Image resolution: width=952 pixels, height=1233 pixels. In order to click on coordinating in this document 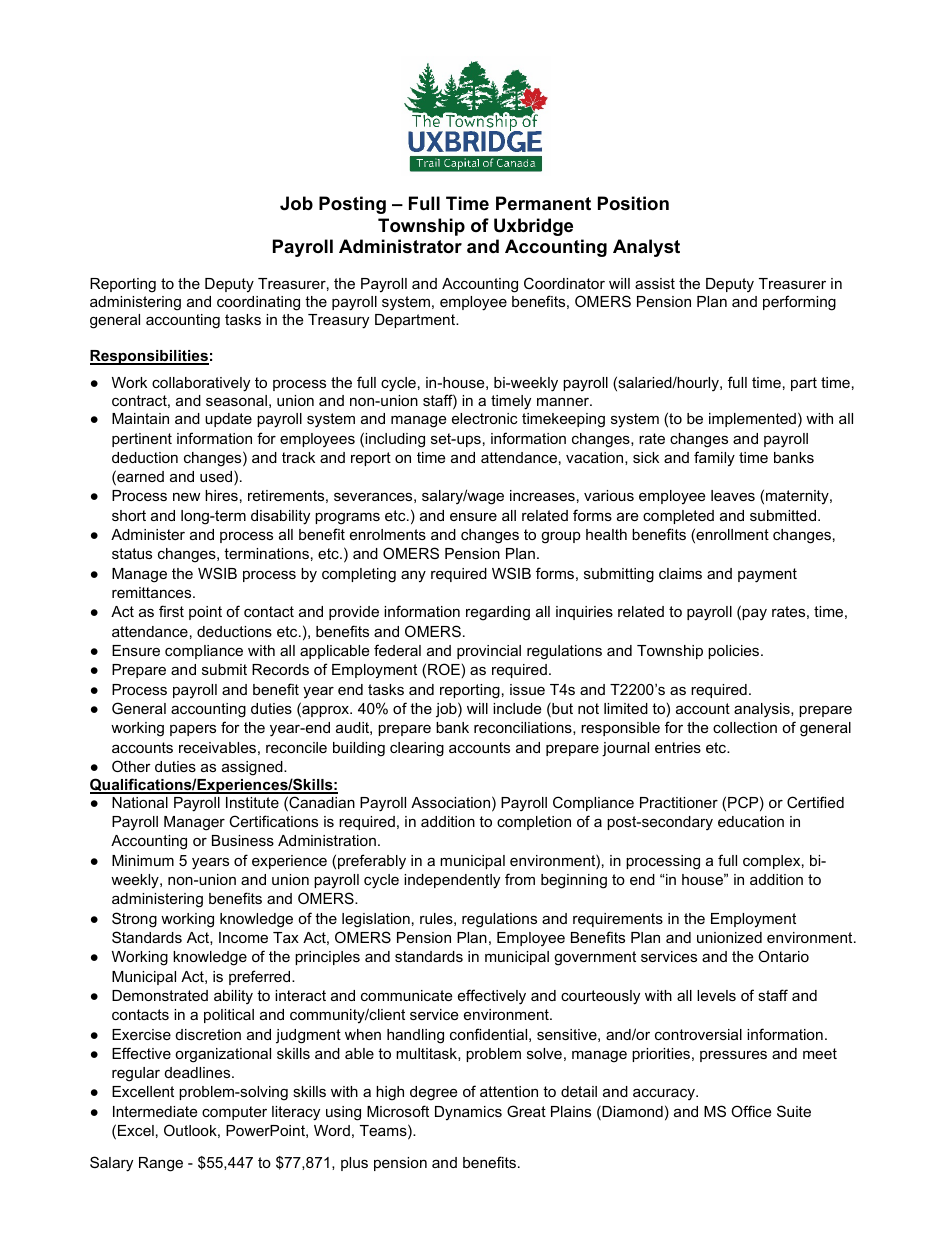, I will do `click(258, 303)`.
